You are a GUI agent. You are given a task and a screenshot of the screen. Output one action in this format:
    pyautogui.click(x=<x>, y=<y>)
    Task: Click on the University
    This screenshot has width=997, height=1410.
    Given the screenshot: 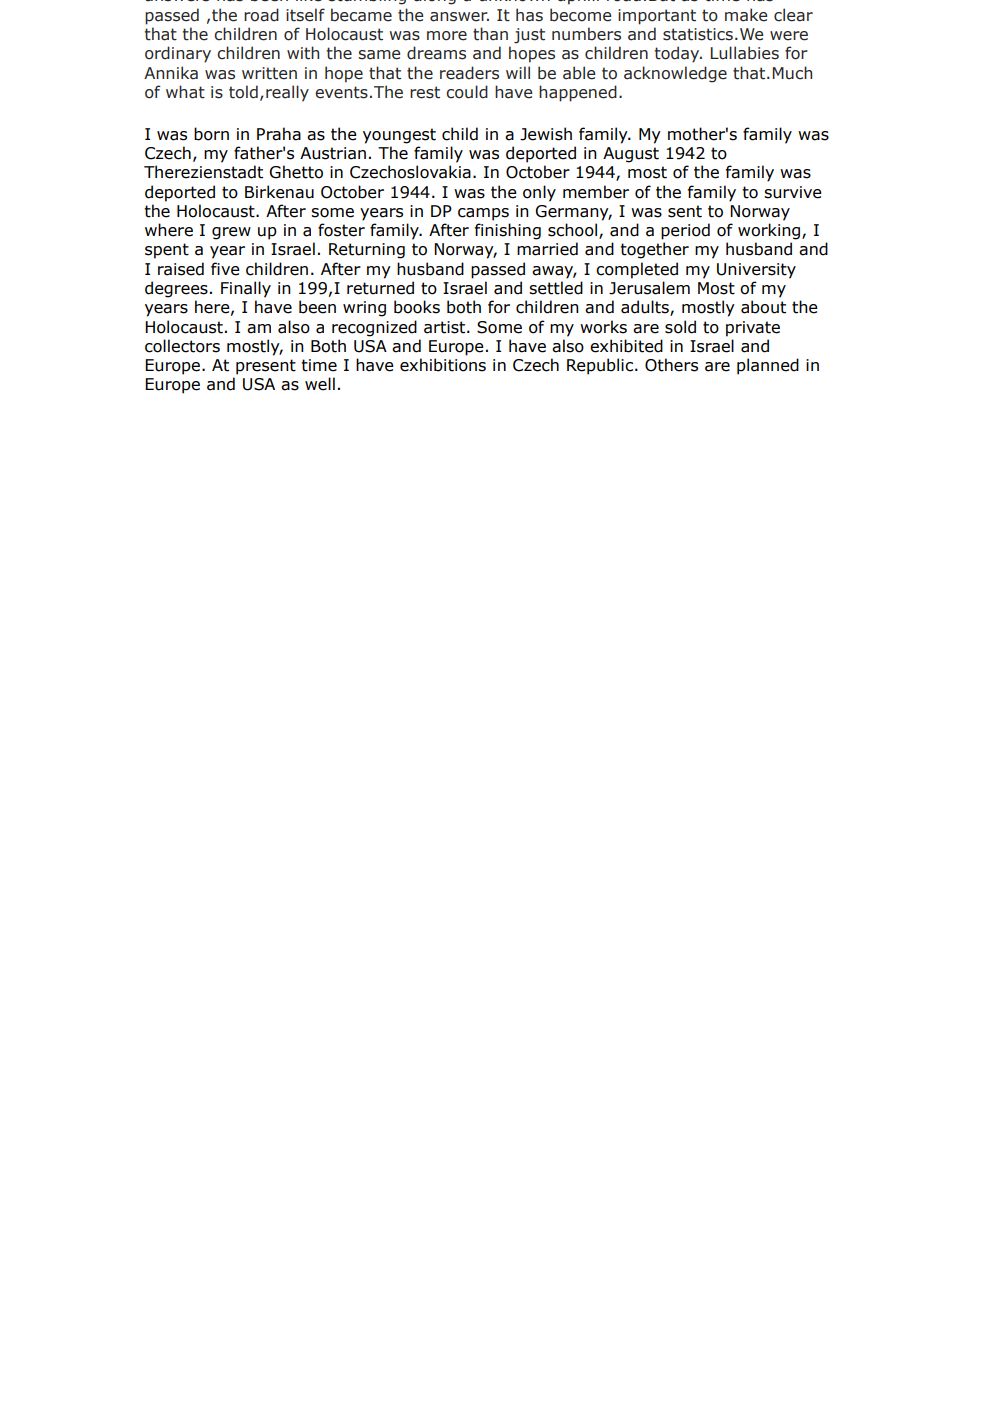 What is the action you would take?
    pyautogui.click(x=756, y=271)
